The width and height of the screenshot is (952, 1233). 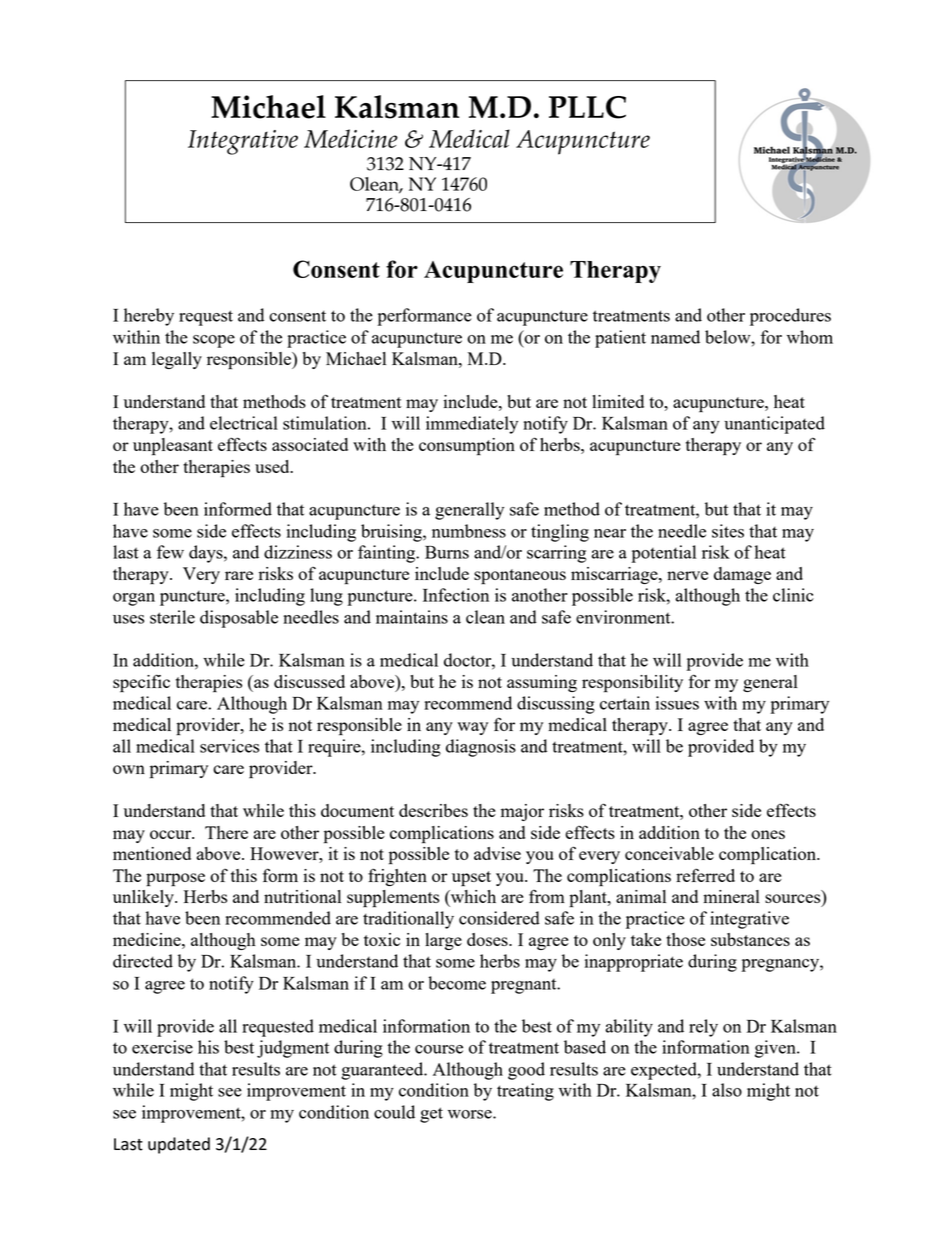 I want to click on hereby, so click(x=149, y=317).
